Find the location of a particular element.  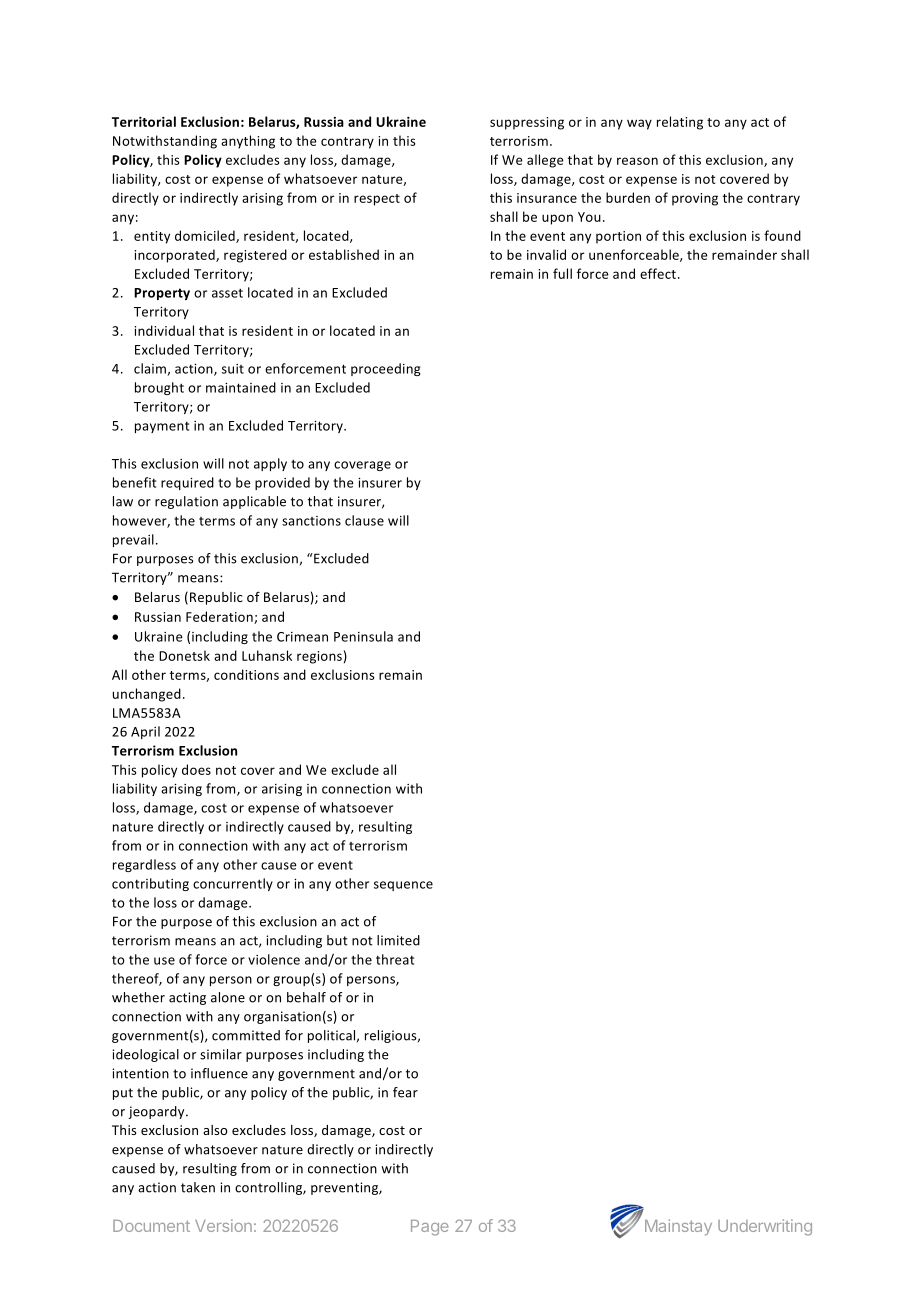

relating is located at coordinates (680, 123).
